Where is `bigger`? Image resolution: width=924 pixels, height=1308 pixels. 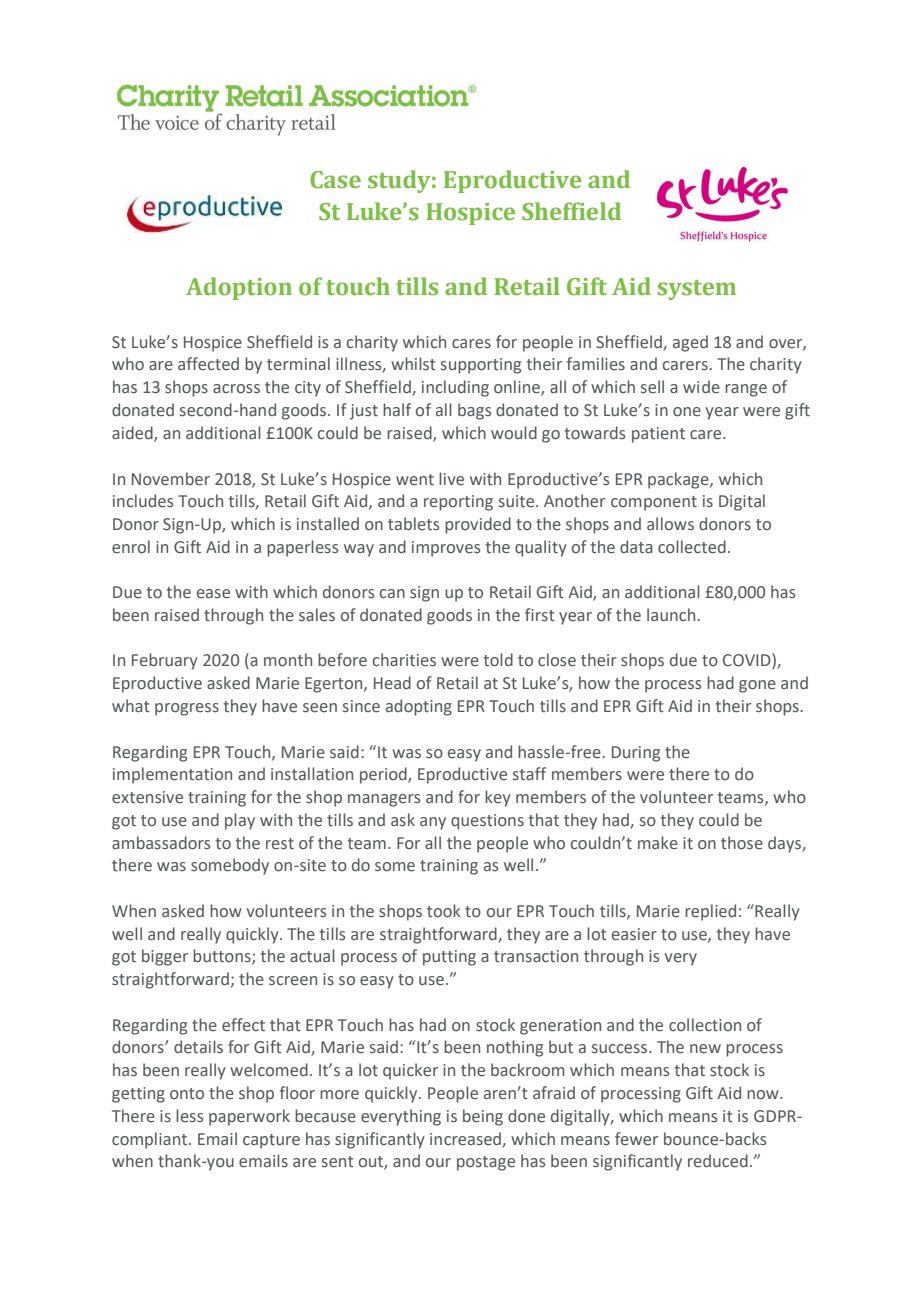
bigger is located at coordinates (165, 957).
